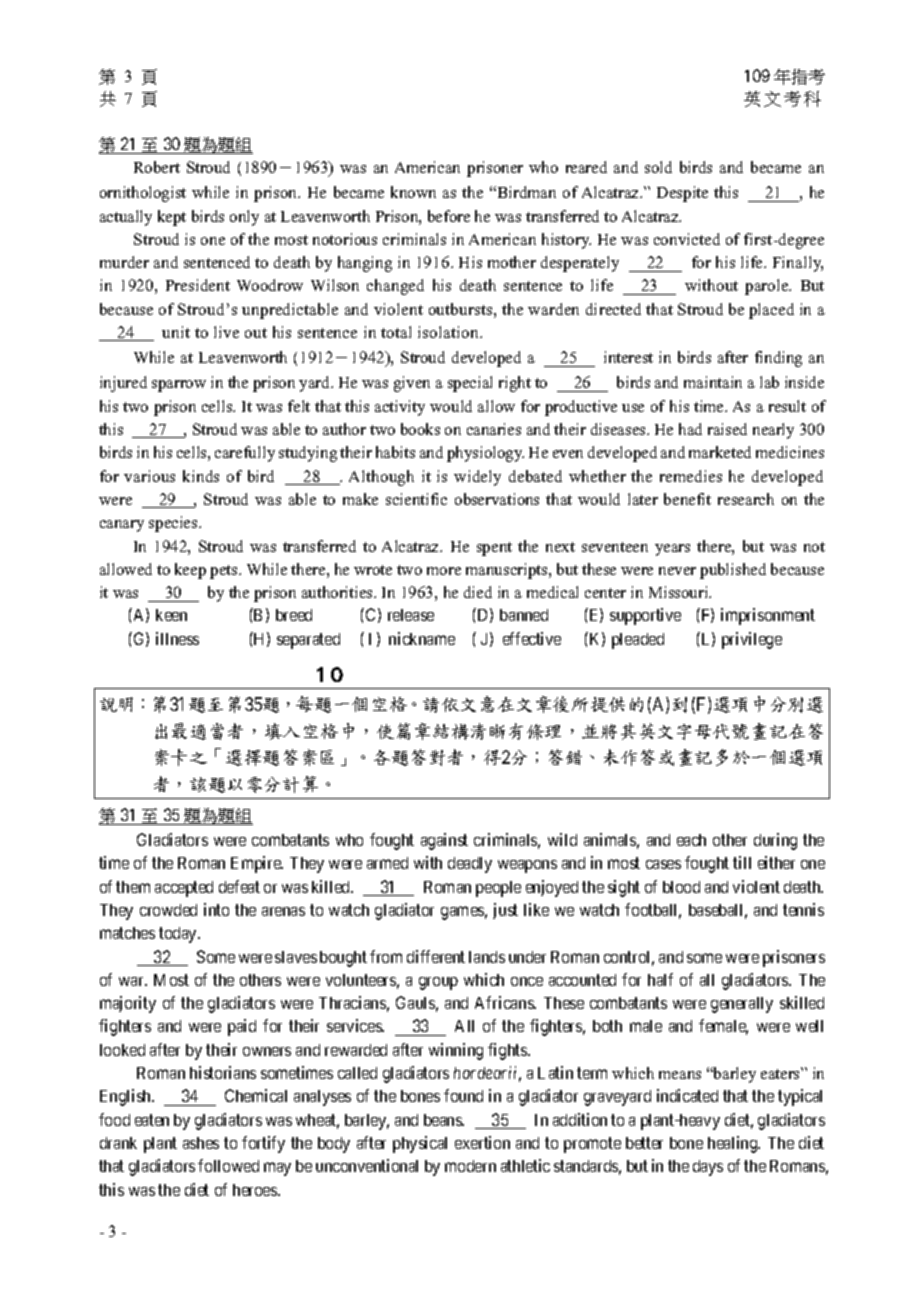 The image size is (924, 1308). What do you see at coordinates (190, 571) in the screenshot?
I see `keep` at bounding box center [190, 571].
